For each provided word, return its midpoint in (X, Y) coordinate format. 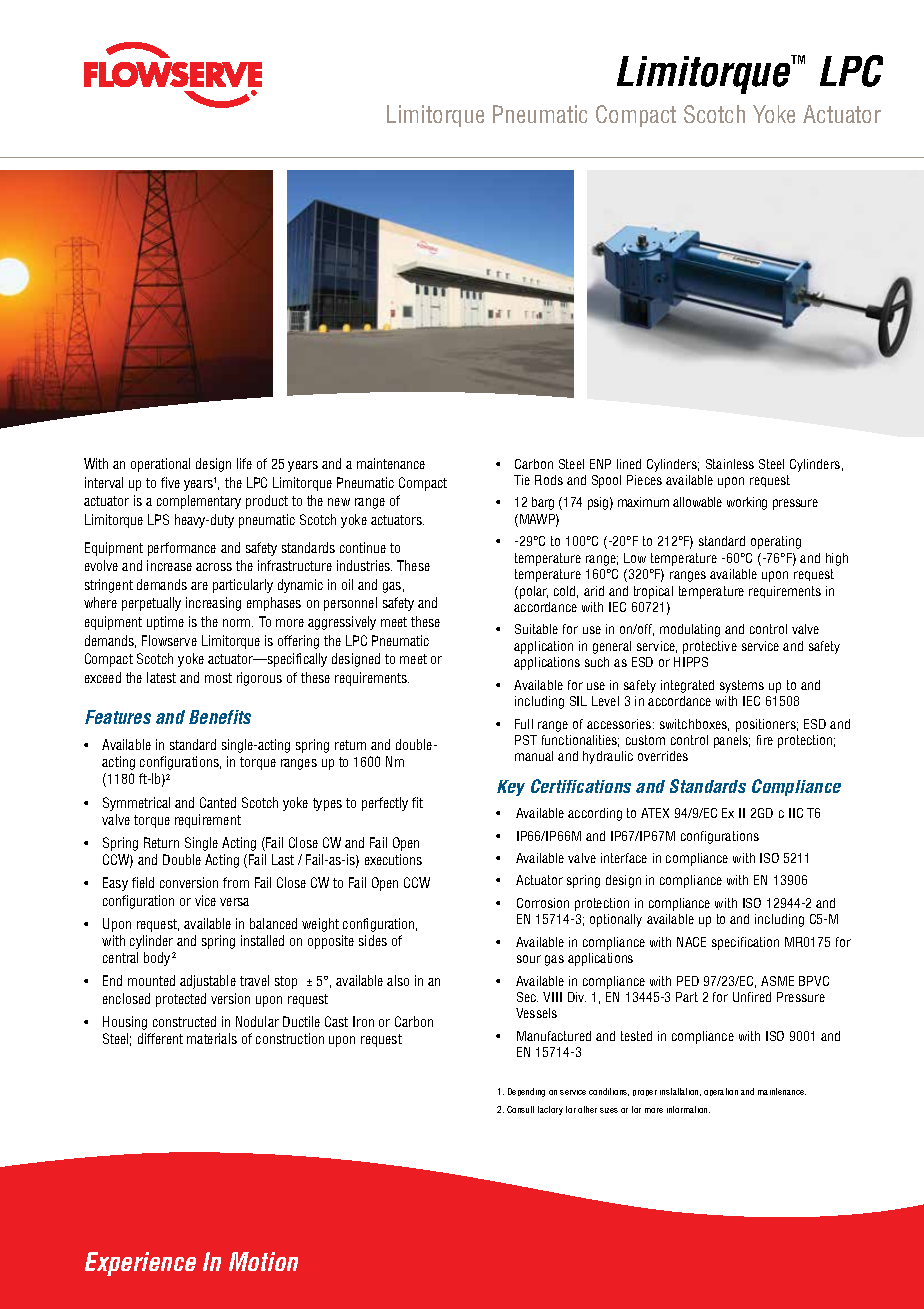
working (747, 503)
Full (524, 724)
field (143, 882)
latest (161, 677)
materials (212, 1038)
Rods (549, 480)
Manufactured (554, 1036)
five (170, 482)
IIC (796, 813)
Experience (140, 1264)
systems (742, 686)
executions (393, 859)
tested (636, 1036)
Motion (263, 1261)
